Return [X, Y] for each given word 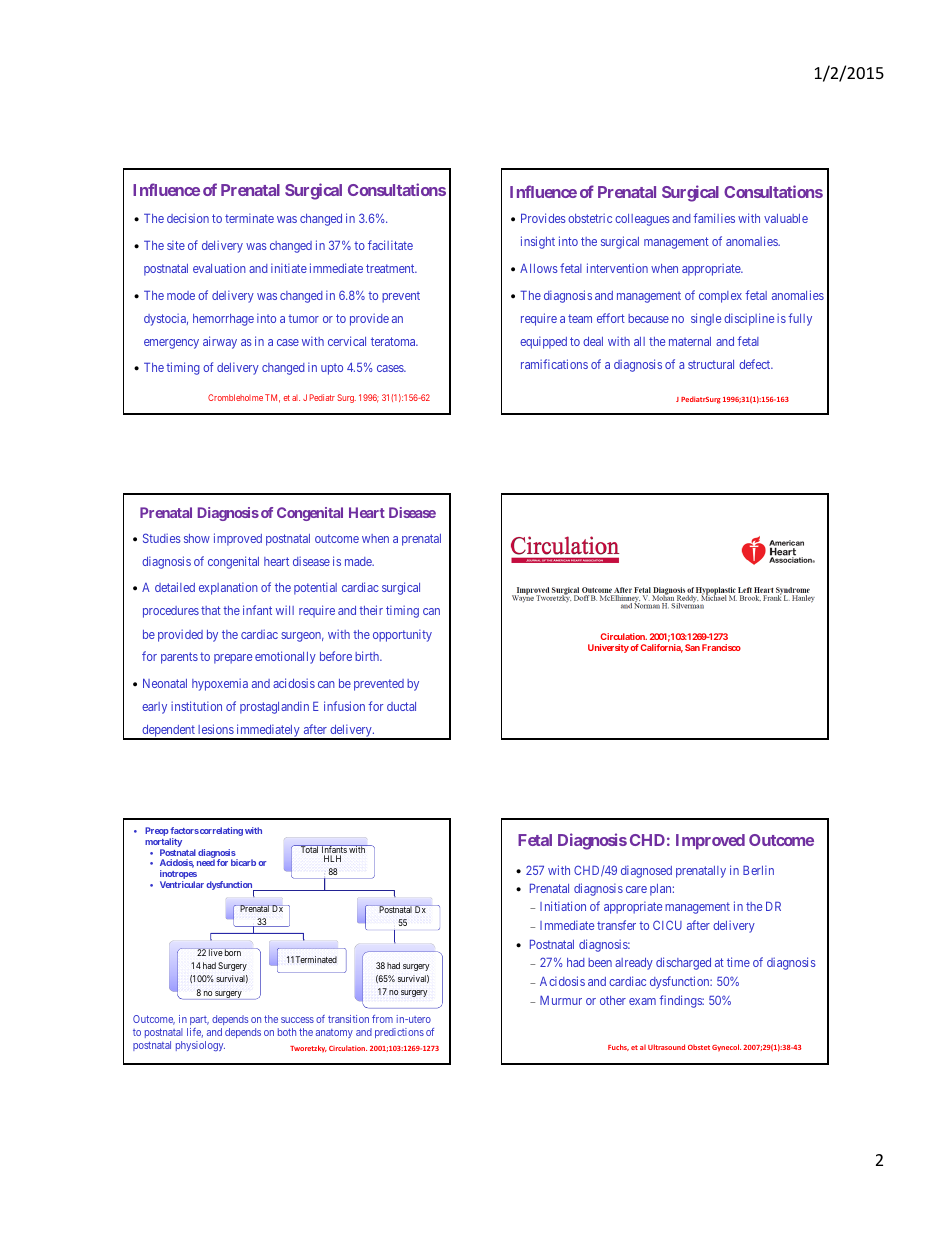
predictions [399, 1033]
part [199, 1020]
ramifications [554, 364]
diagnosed [646, 871]
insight [538, 242]
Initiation [563, 906]
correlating [220, 831]
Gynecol [726, 1048]
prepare [233, 659]
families [714, 218]
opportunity [402, 635]
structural [711, 364]
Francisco [721, 647]
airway [220, 342]
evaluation [219, 268]
